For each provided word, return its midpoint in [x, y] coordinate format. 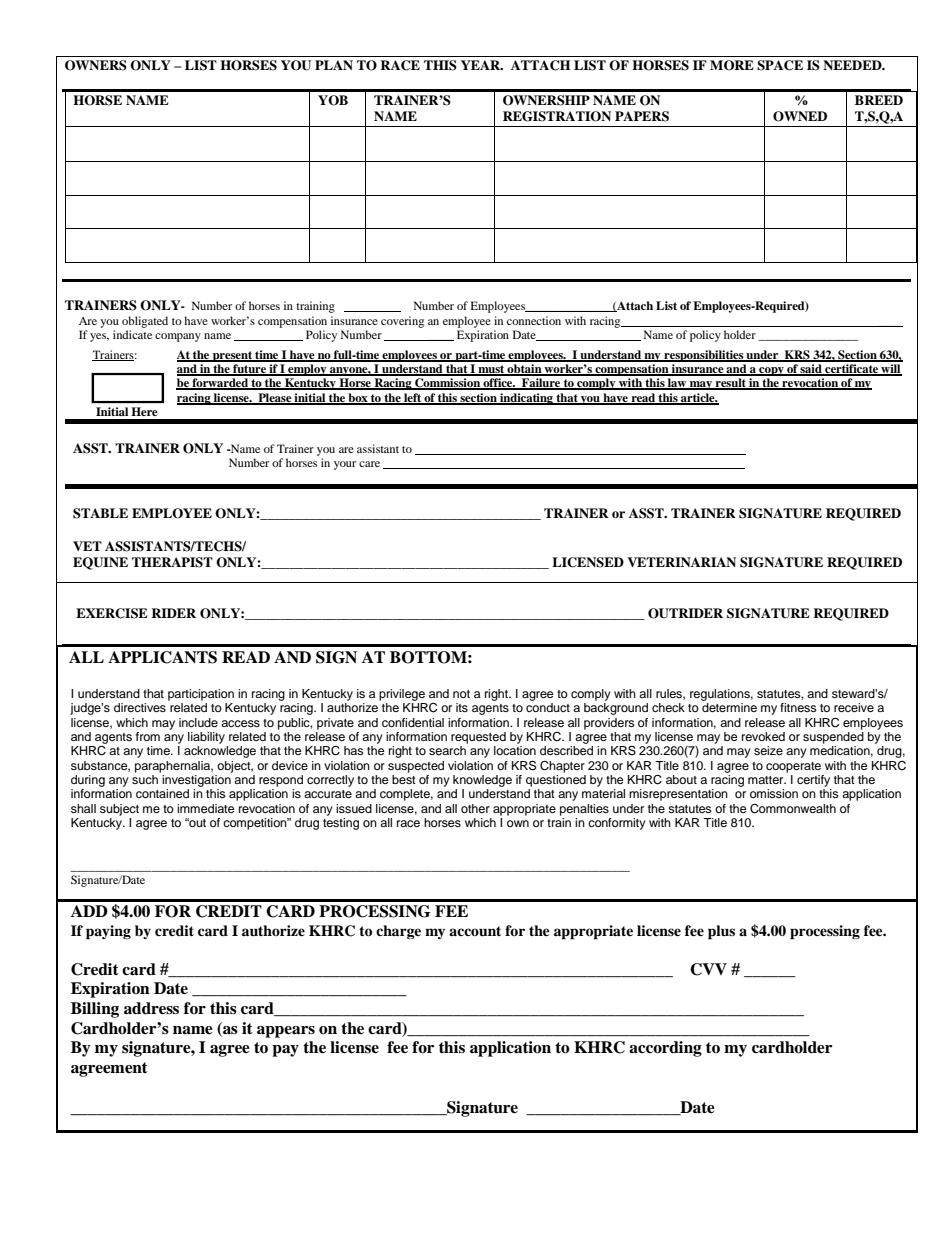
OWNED [800, 116]
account [475, 931]
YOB [333, 100]
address [151, 1008]
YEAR [482, 65]
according [665, 1049]
